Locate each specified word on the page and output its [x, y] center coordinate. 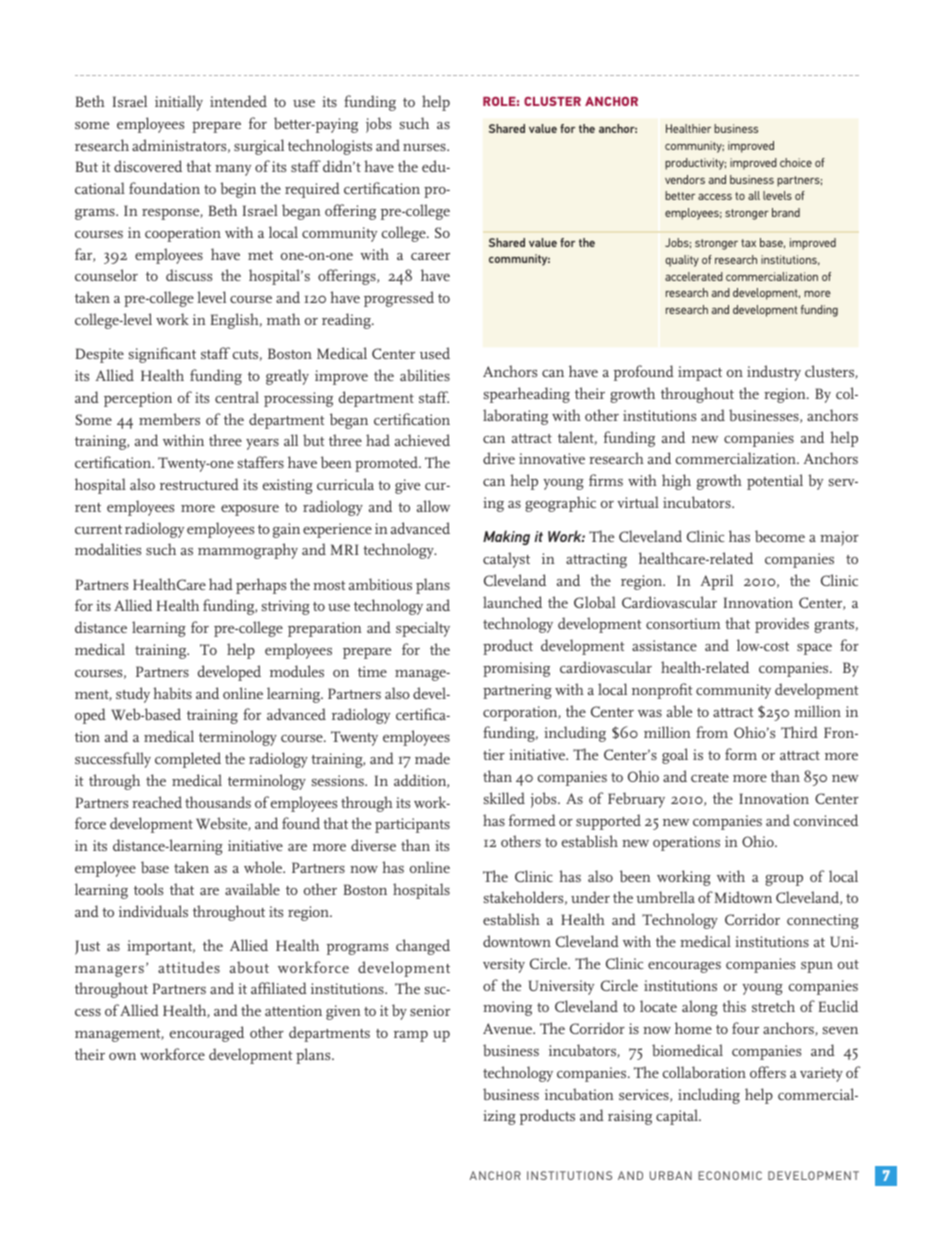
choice [796, 162]
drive [499, 458]
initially [179, 103]
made [432, 758]
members [169, 419]
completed [188, 760]
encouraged [207, 1034]
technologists [330, 147]
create [710, 777]
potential [775, 482]
